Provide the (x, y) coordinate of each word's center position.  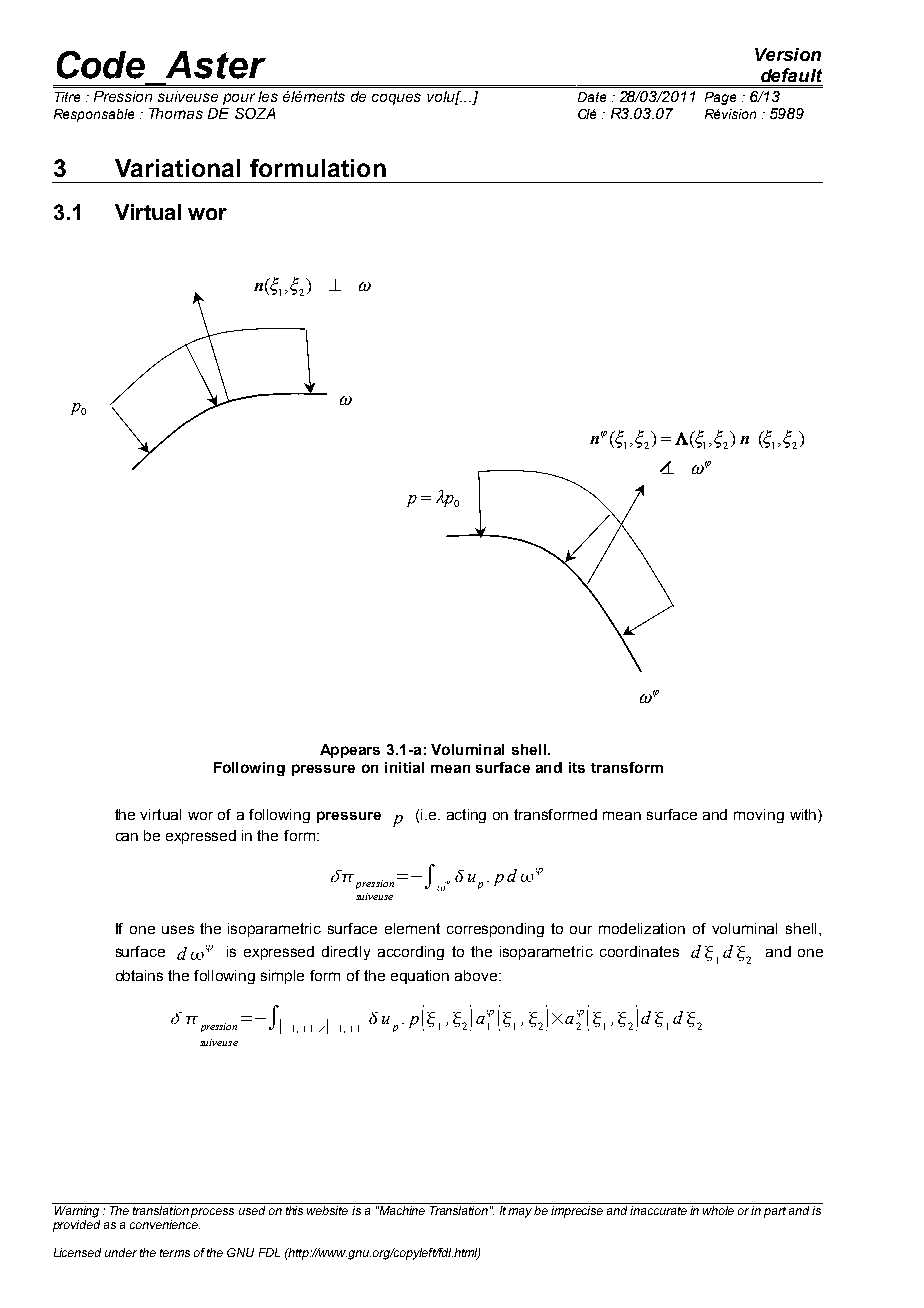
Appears (350, 751)
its (577, 767)
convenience (165, 1224)
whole (718, 1210)
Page (720, 98)
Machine (401, 1210)
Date (592, 97)
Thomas (176, 113)
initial (404, 767)
